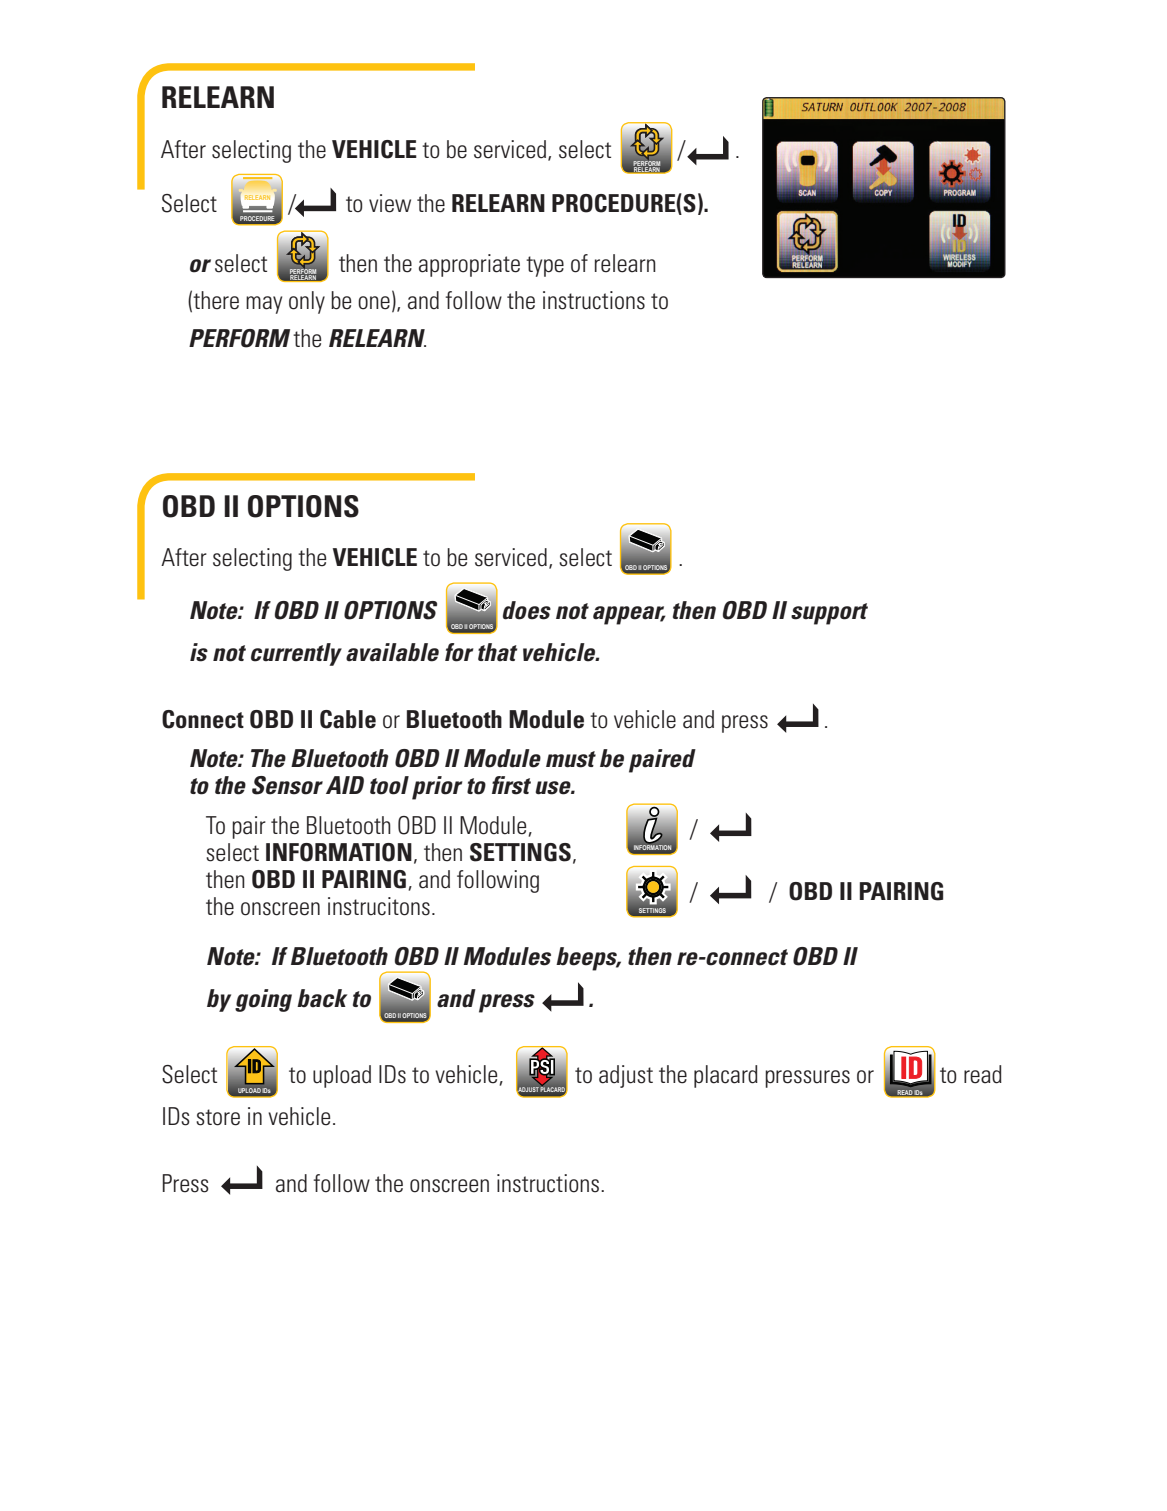 This image has height=1511, width=1167. Describe the element at coordinates (218, 1117) in the image. I see `store` at that location.
